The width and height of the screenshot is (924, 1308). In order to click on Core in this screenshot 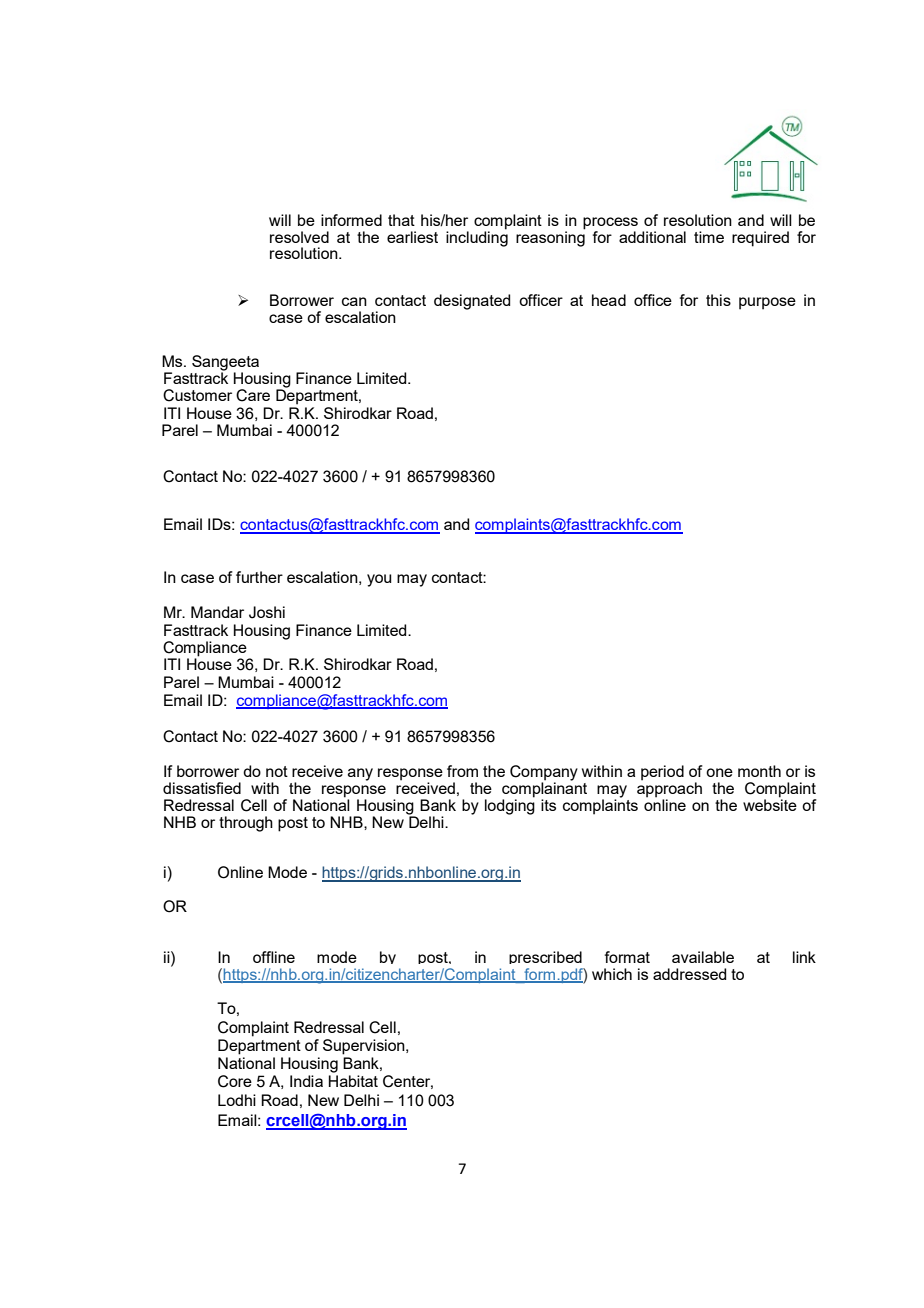, I will do `click(235, 1081)`.
